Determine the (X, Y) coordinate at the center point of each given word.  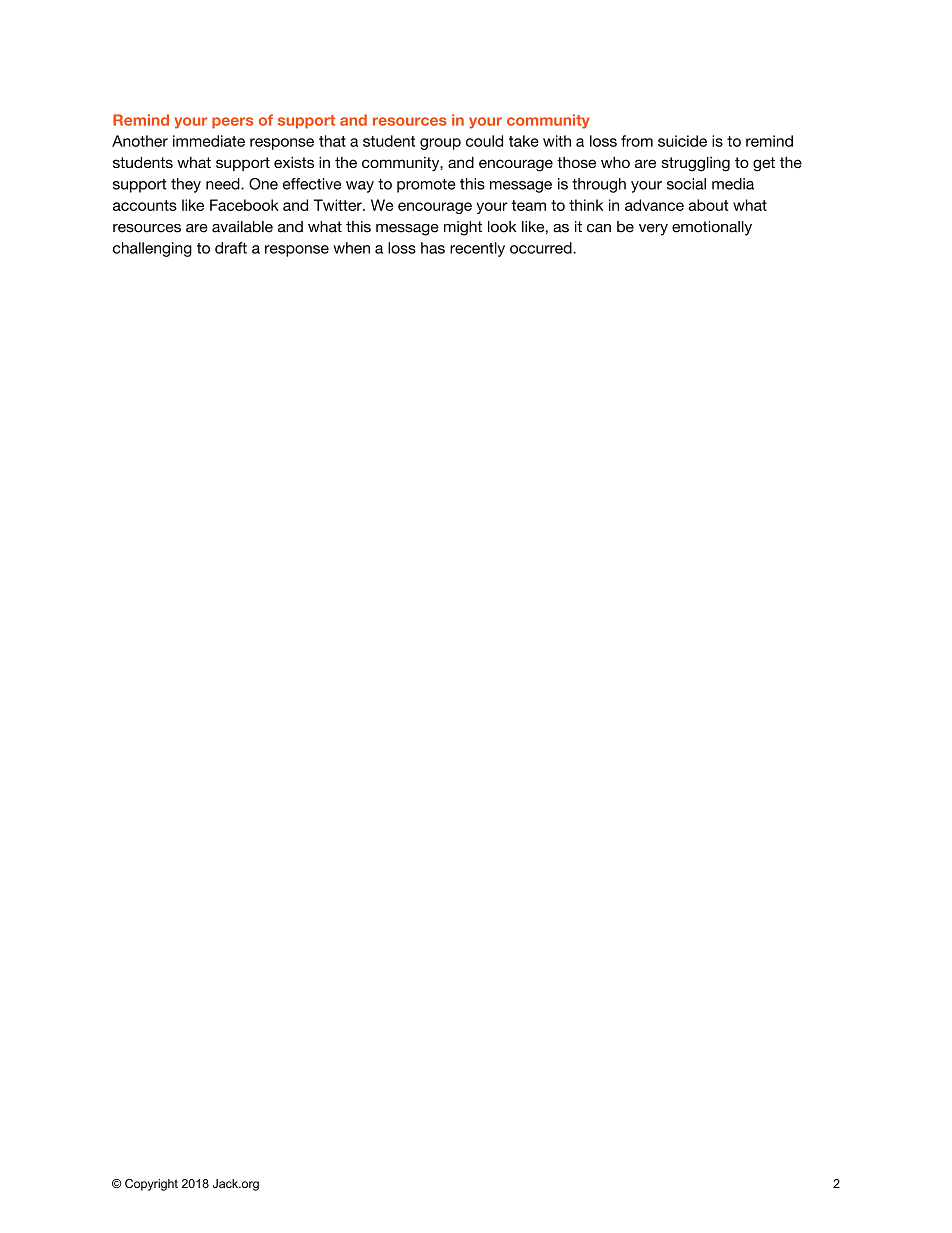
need (224, 184)
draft (231, 248)
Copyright (151, 1185)
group (440, 144)
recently (477, 249)
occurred (542, 248)
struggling (695, 164)
